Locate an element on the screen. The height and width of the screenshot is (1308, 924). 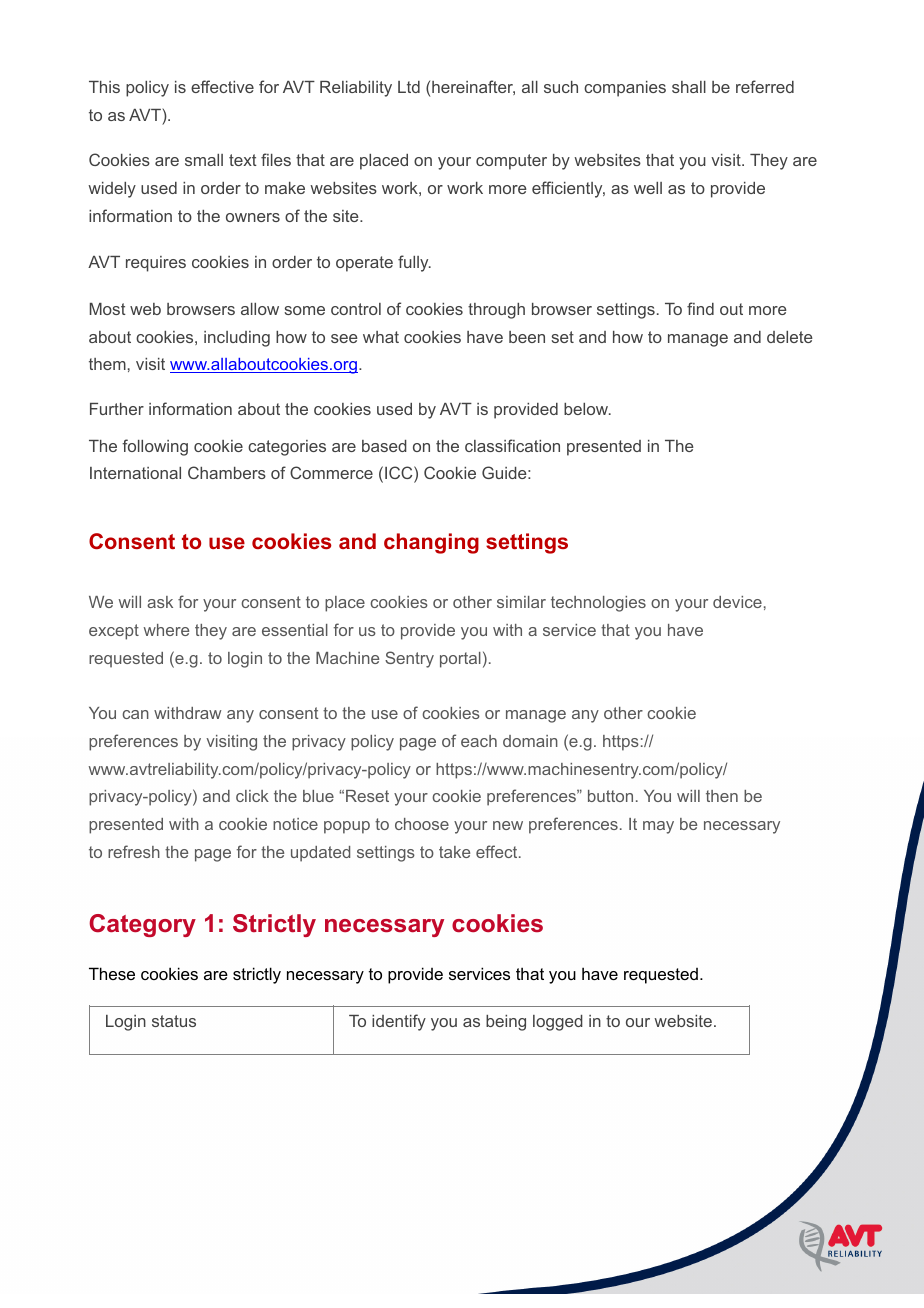
logged is located at coordinates (558, 1023).
